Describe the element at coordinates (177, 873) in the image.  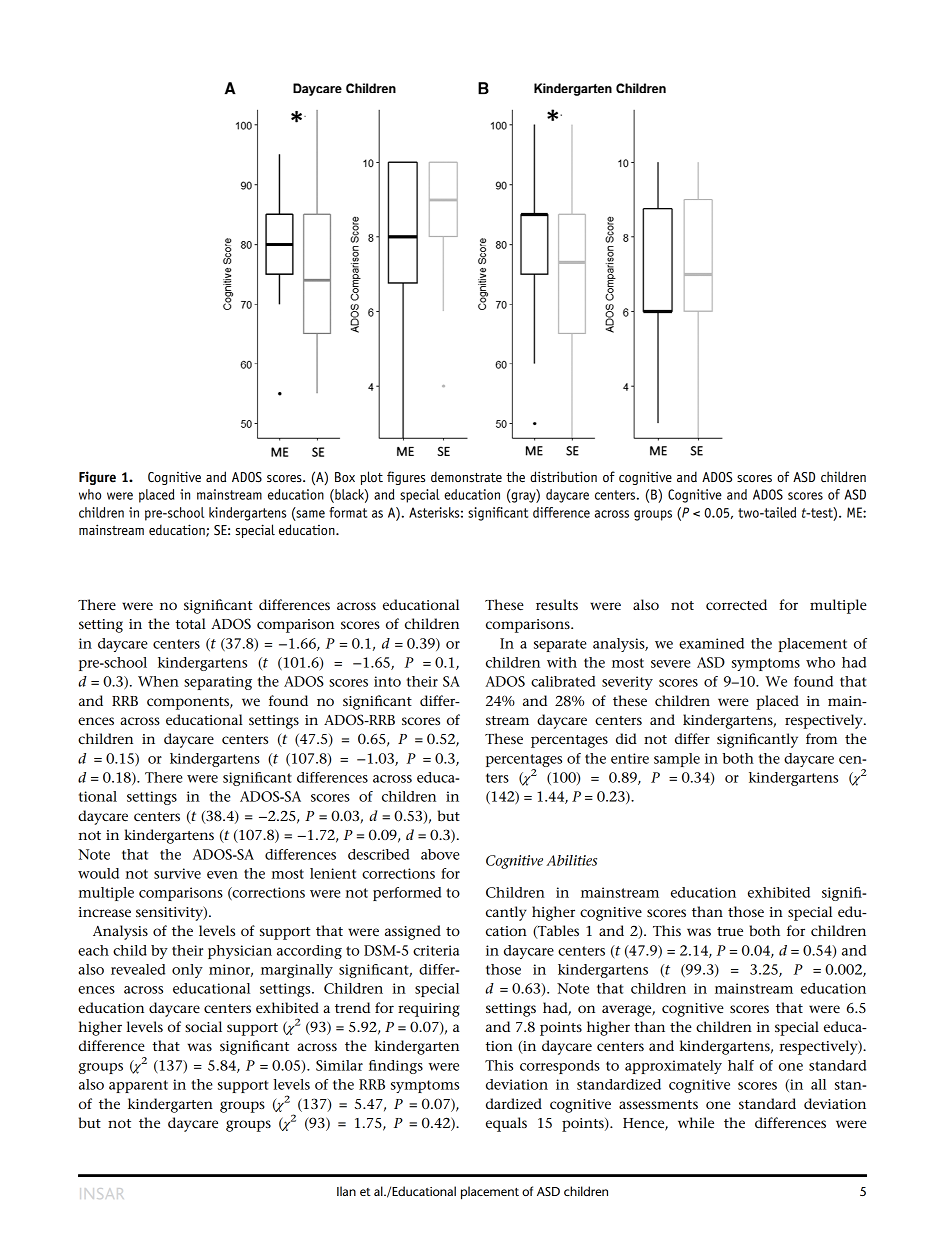
I see `survive` at that location.
